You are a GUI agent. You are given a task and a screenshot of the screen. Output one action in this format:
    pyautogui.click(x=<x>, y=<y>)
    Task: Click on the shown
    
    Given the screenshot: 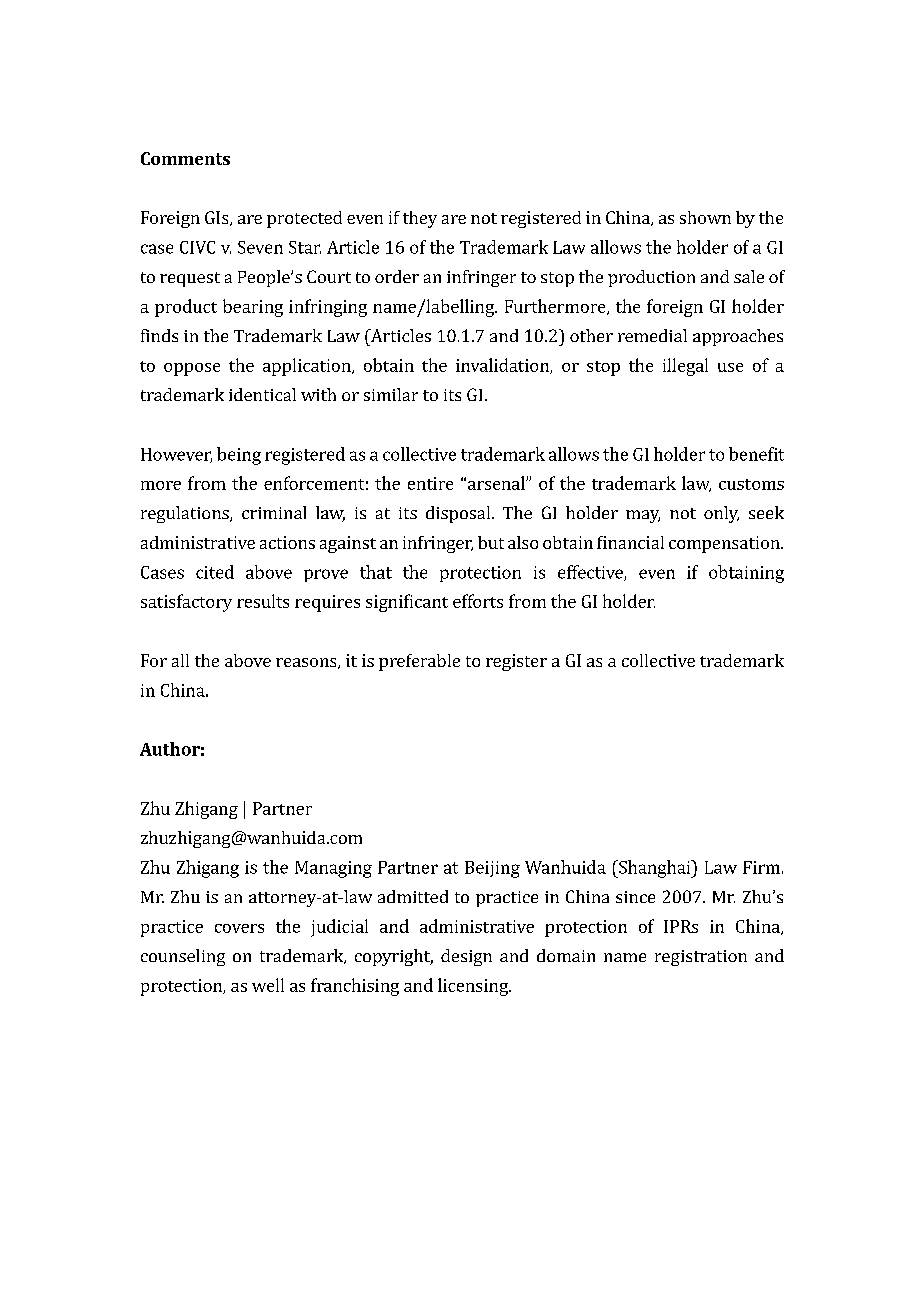 What is the action you would take?
    pyautogui.click(x=705, y=217)
